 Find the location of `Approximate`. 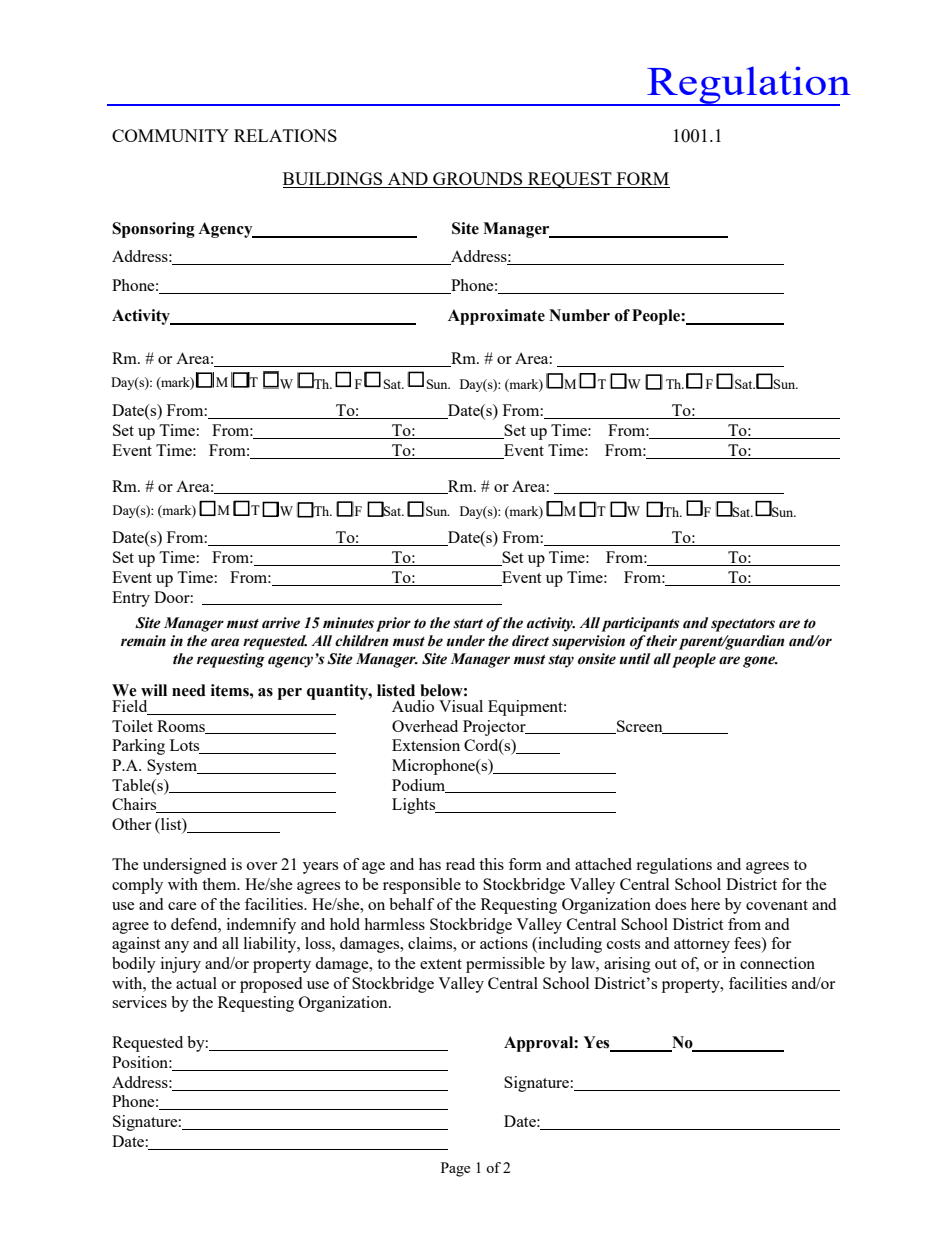

Approximate is located at coordinates (496, 317).
